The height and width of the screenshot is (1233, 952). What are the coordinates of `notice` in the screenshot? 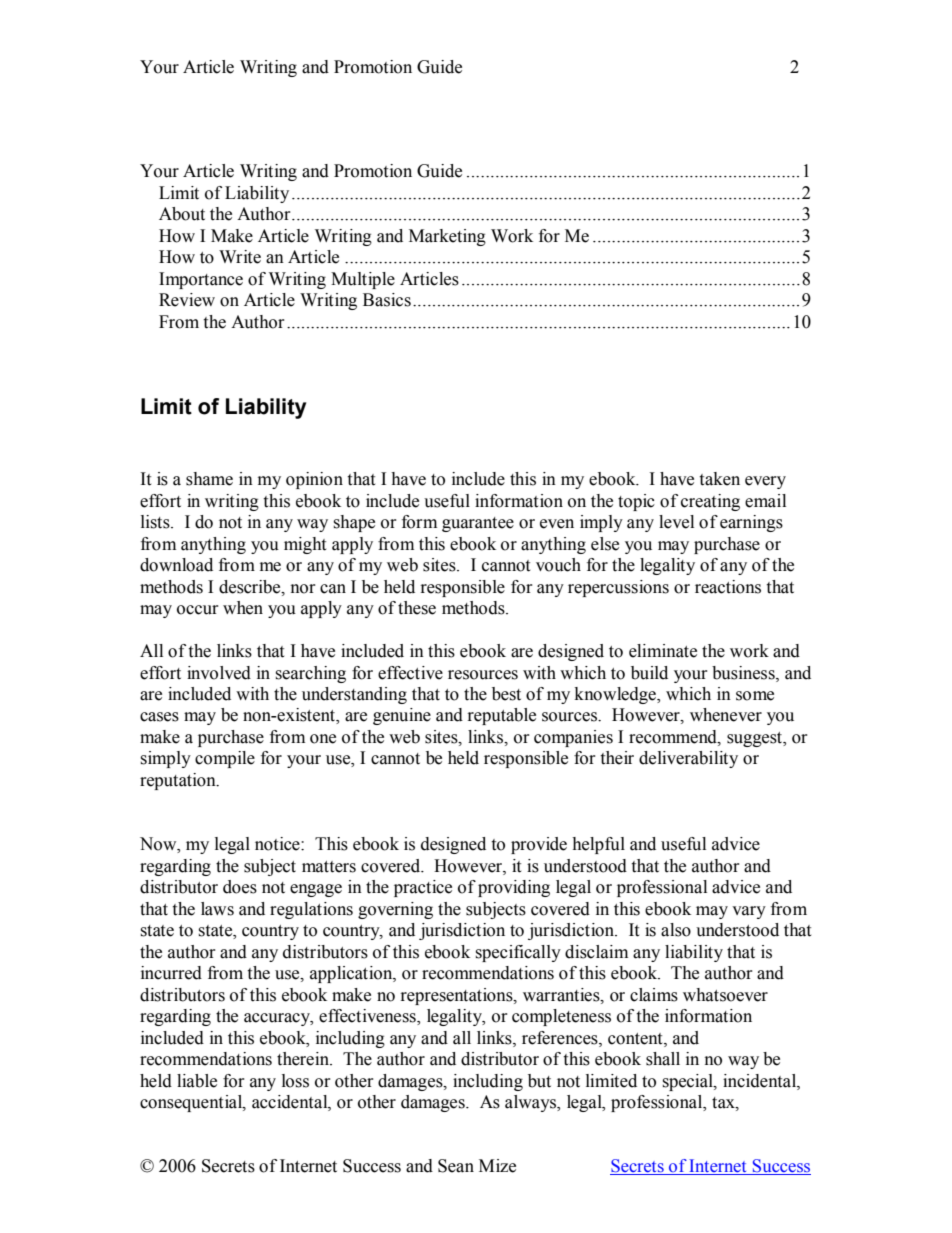 It's located at (278, 844).
